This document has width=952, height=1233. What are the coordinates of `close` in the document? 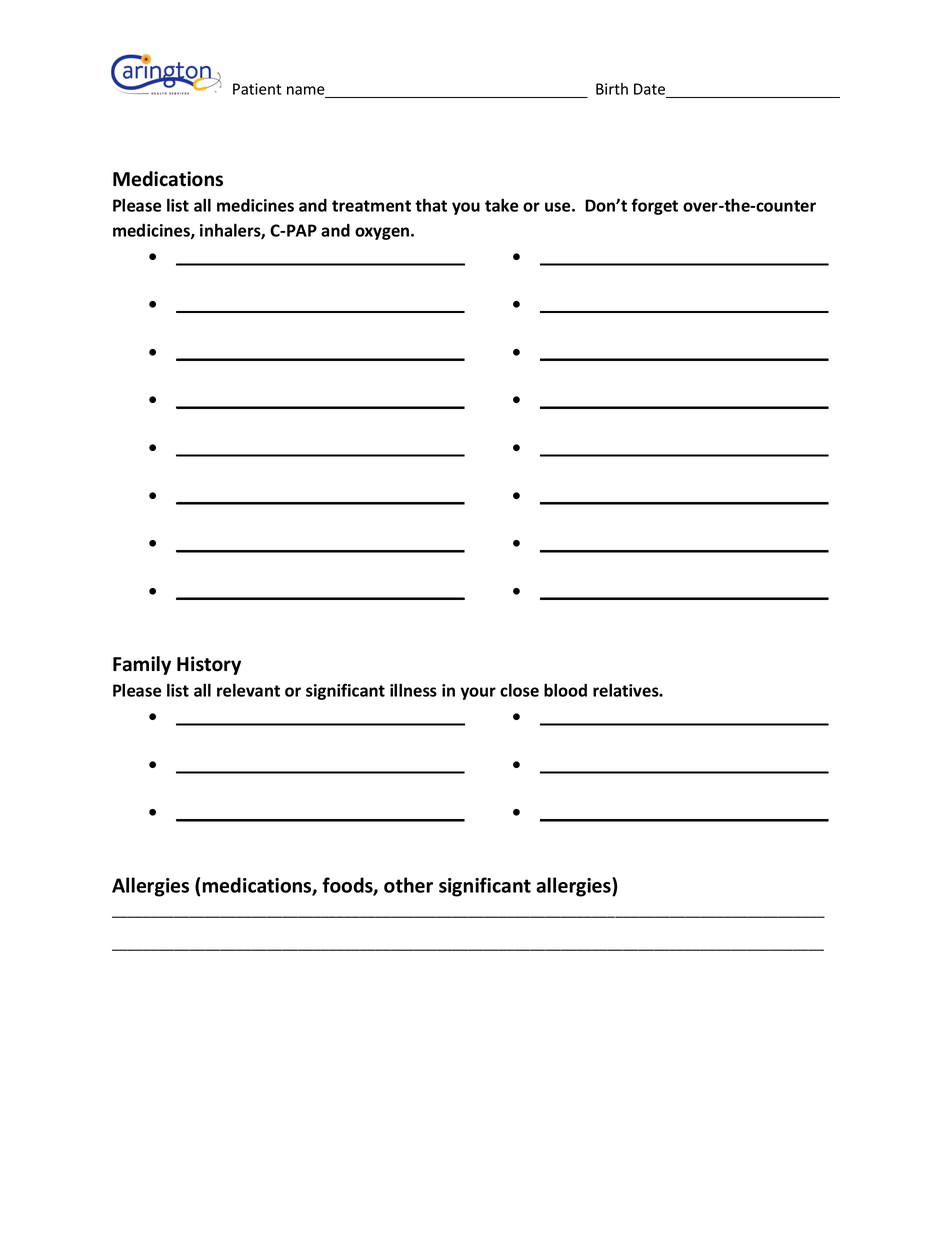 It's located at (519, 690).
